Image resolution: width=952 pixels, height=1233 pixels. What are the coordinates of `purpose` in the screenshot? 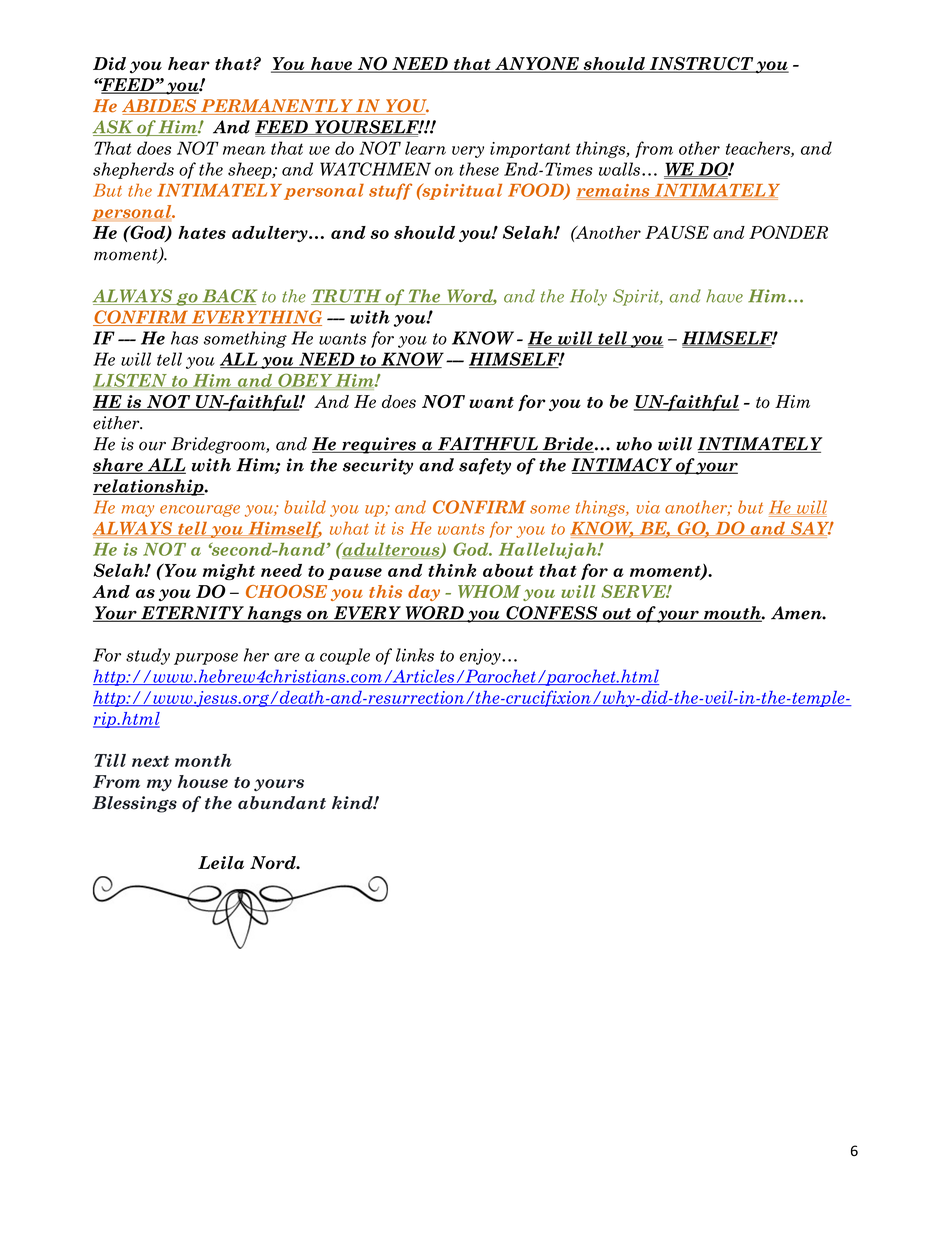 It's located at (206, 659).
